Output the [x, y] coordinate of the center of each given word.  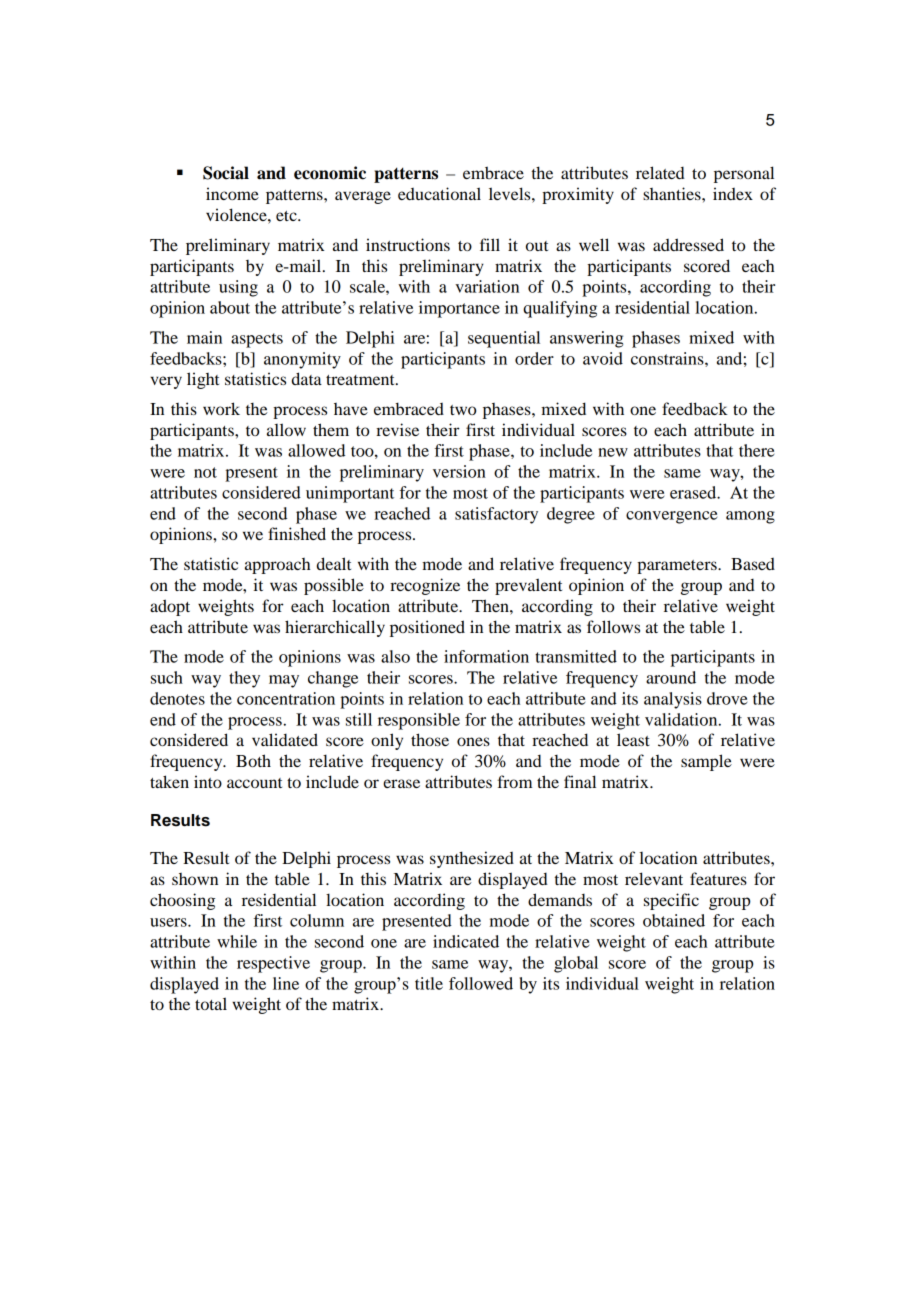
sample [706, 762]
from [514, 781]
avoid [603, 358]
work [221, 408]
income [232, 193]
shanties [673, 193]
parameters [678, 567]
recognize [425, 586]
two [463, 410]
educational [439, 193]
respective [273, 964]
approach [277, 566]
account [254, 783]
